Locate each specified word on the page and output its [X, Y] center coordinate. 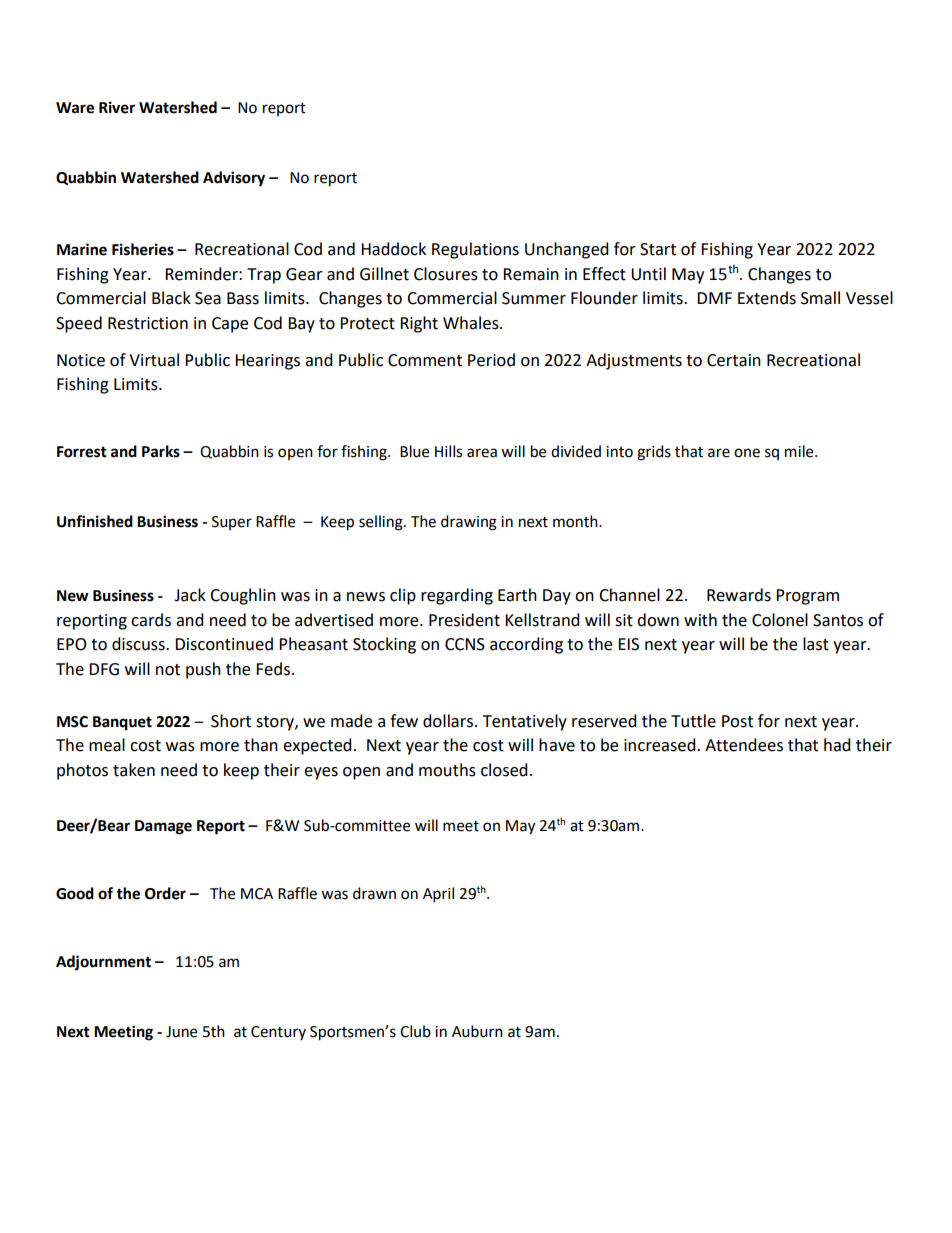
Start [658, 249]
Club [415, 1031]
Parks [161, 451]
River [117, 107]
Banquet [122, 723]
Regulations [475, 250]
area [482, 453]
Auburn [477, 1031]
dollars [448, 721]
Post [737, 721]
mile [800, 451]
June [181, 1032]
